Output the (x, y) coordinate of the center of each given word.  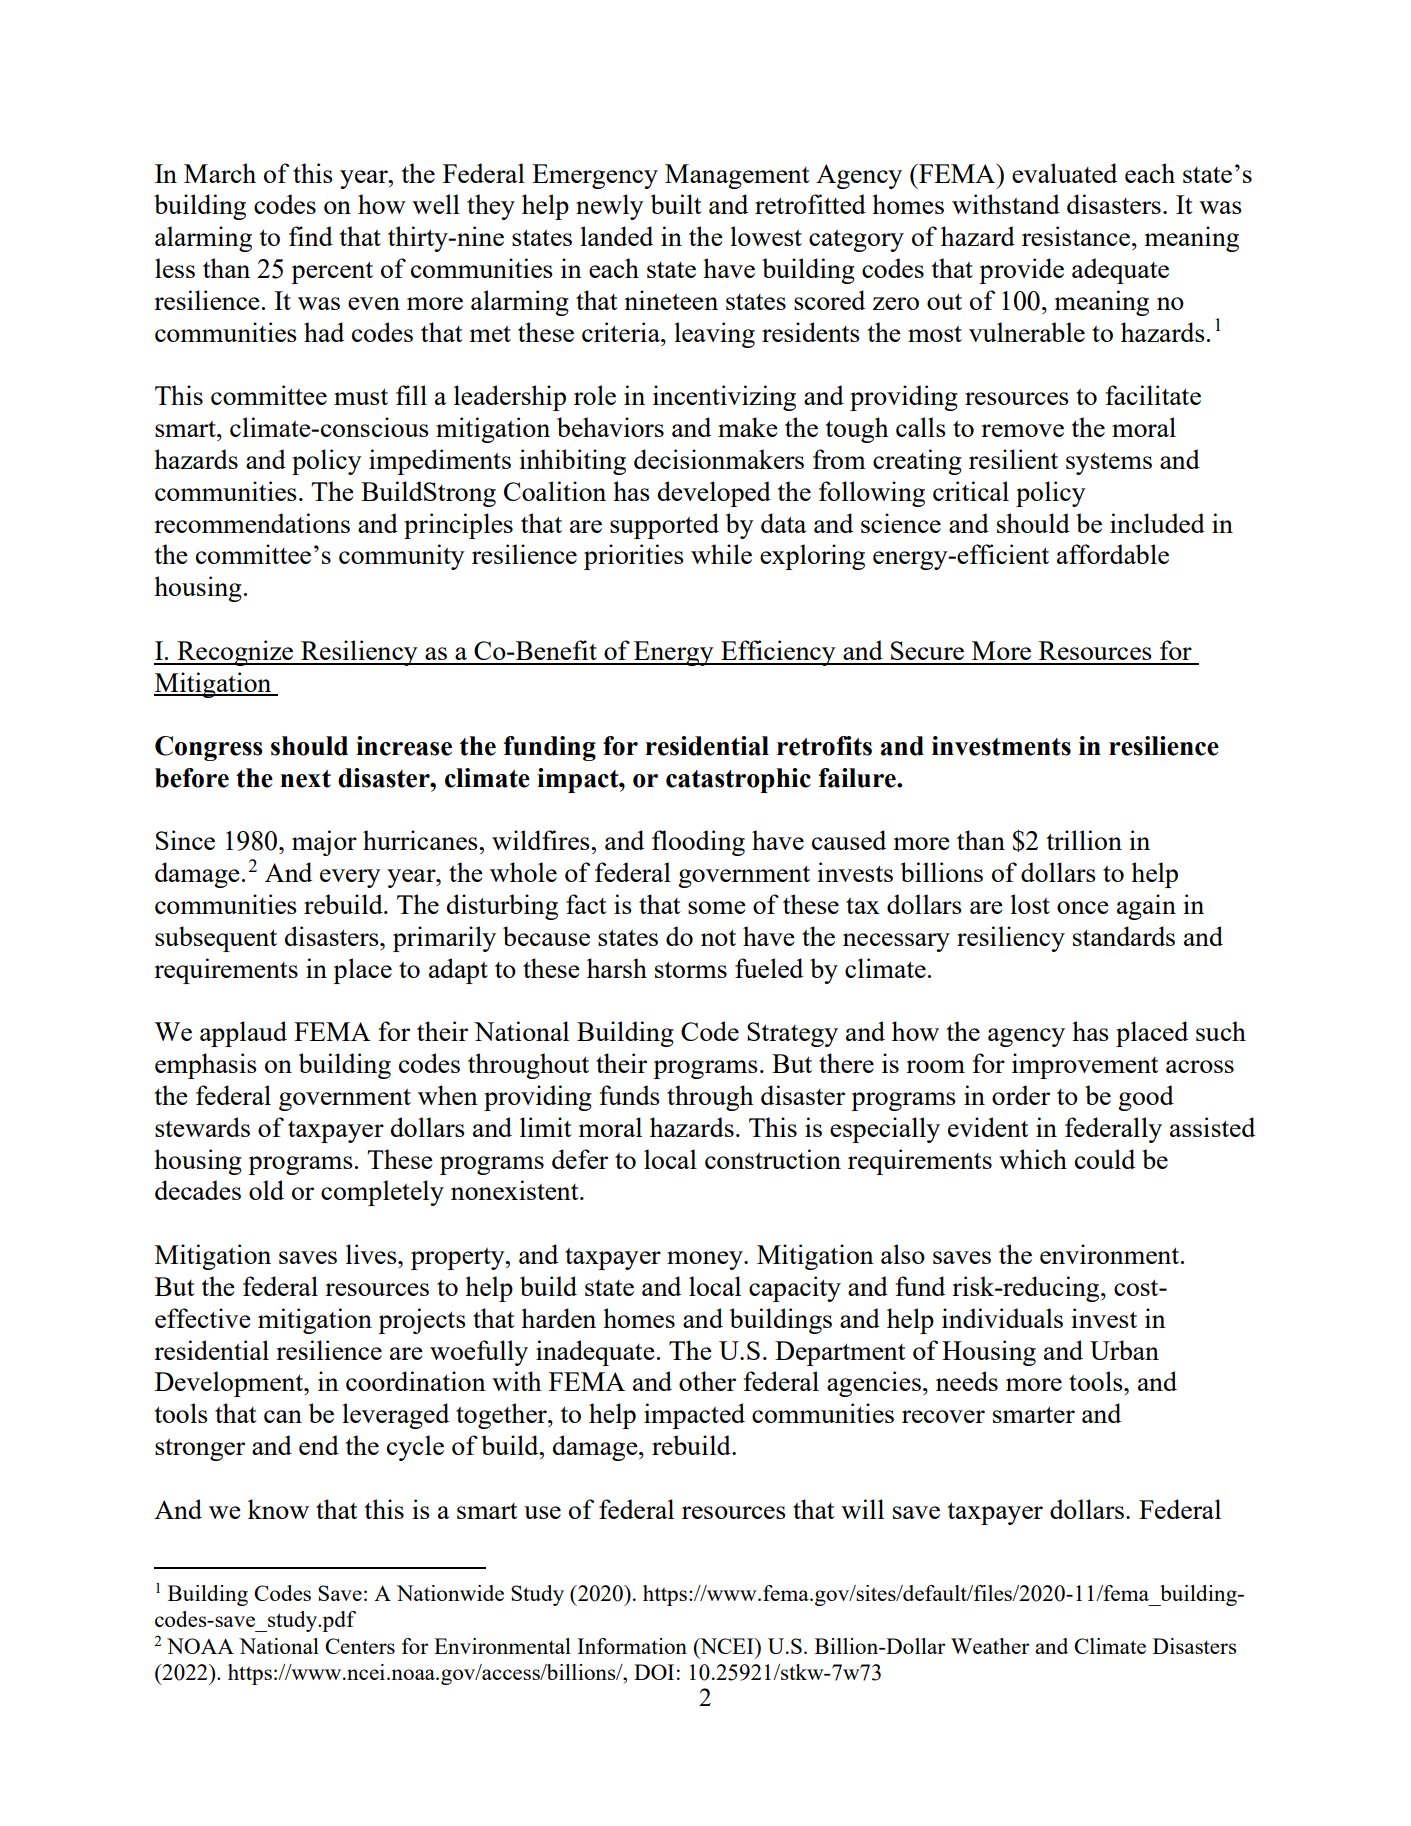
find (311, 236)
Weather (990, 1646)
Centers (360, 1646)
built (676, 204)
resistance (1077, 236)
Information (632, 1646)
